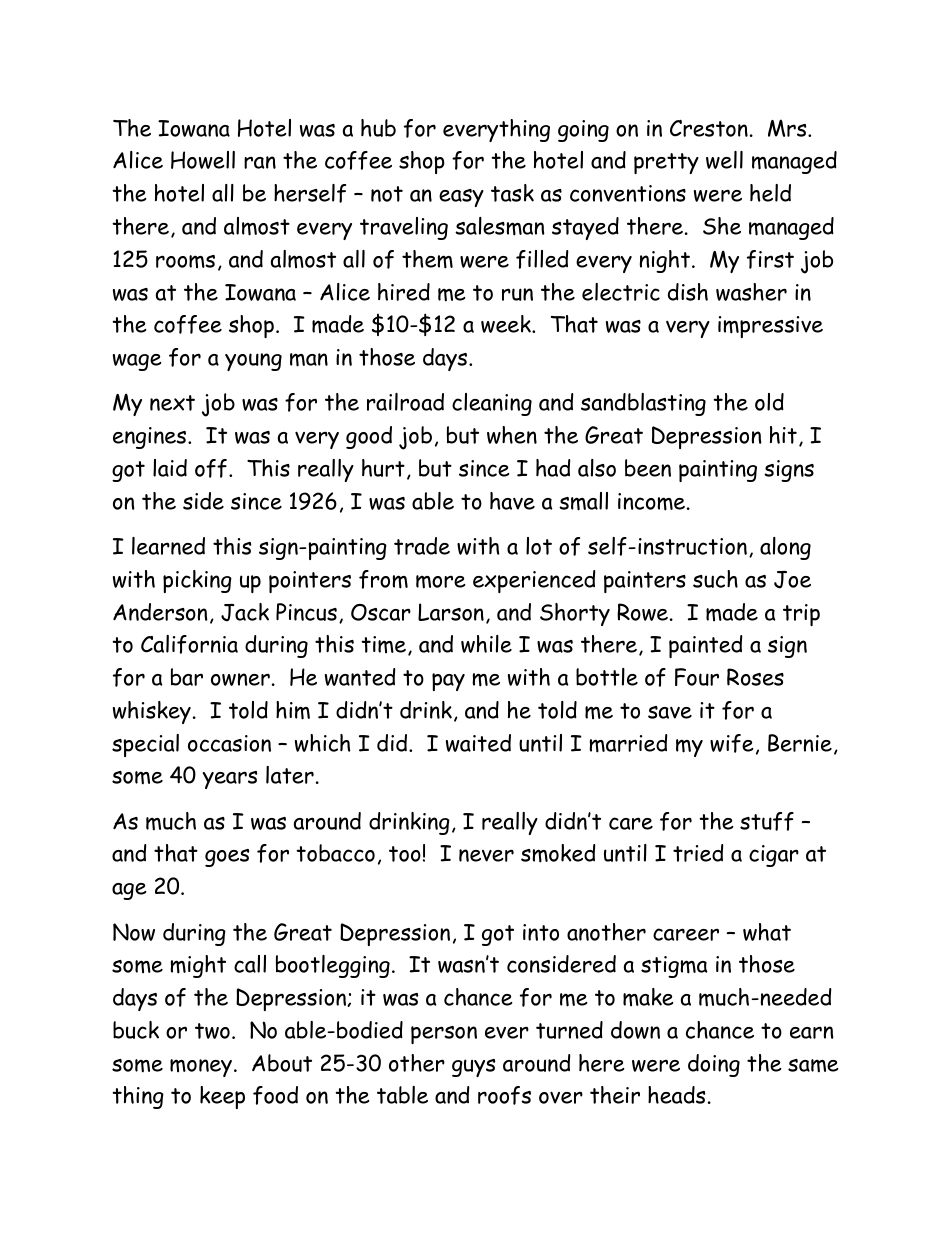  What do you see at coordinates (783, 435) in the page?
I see `hit` at bounding box center [783, 435].
